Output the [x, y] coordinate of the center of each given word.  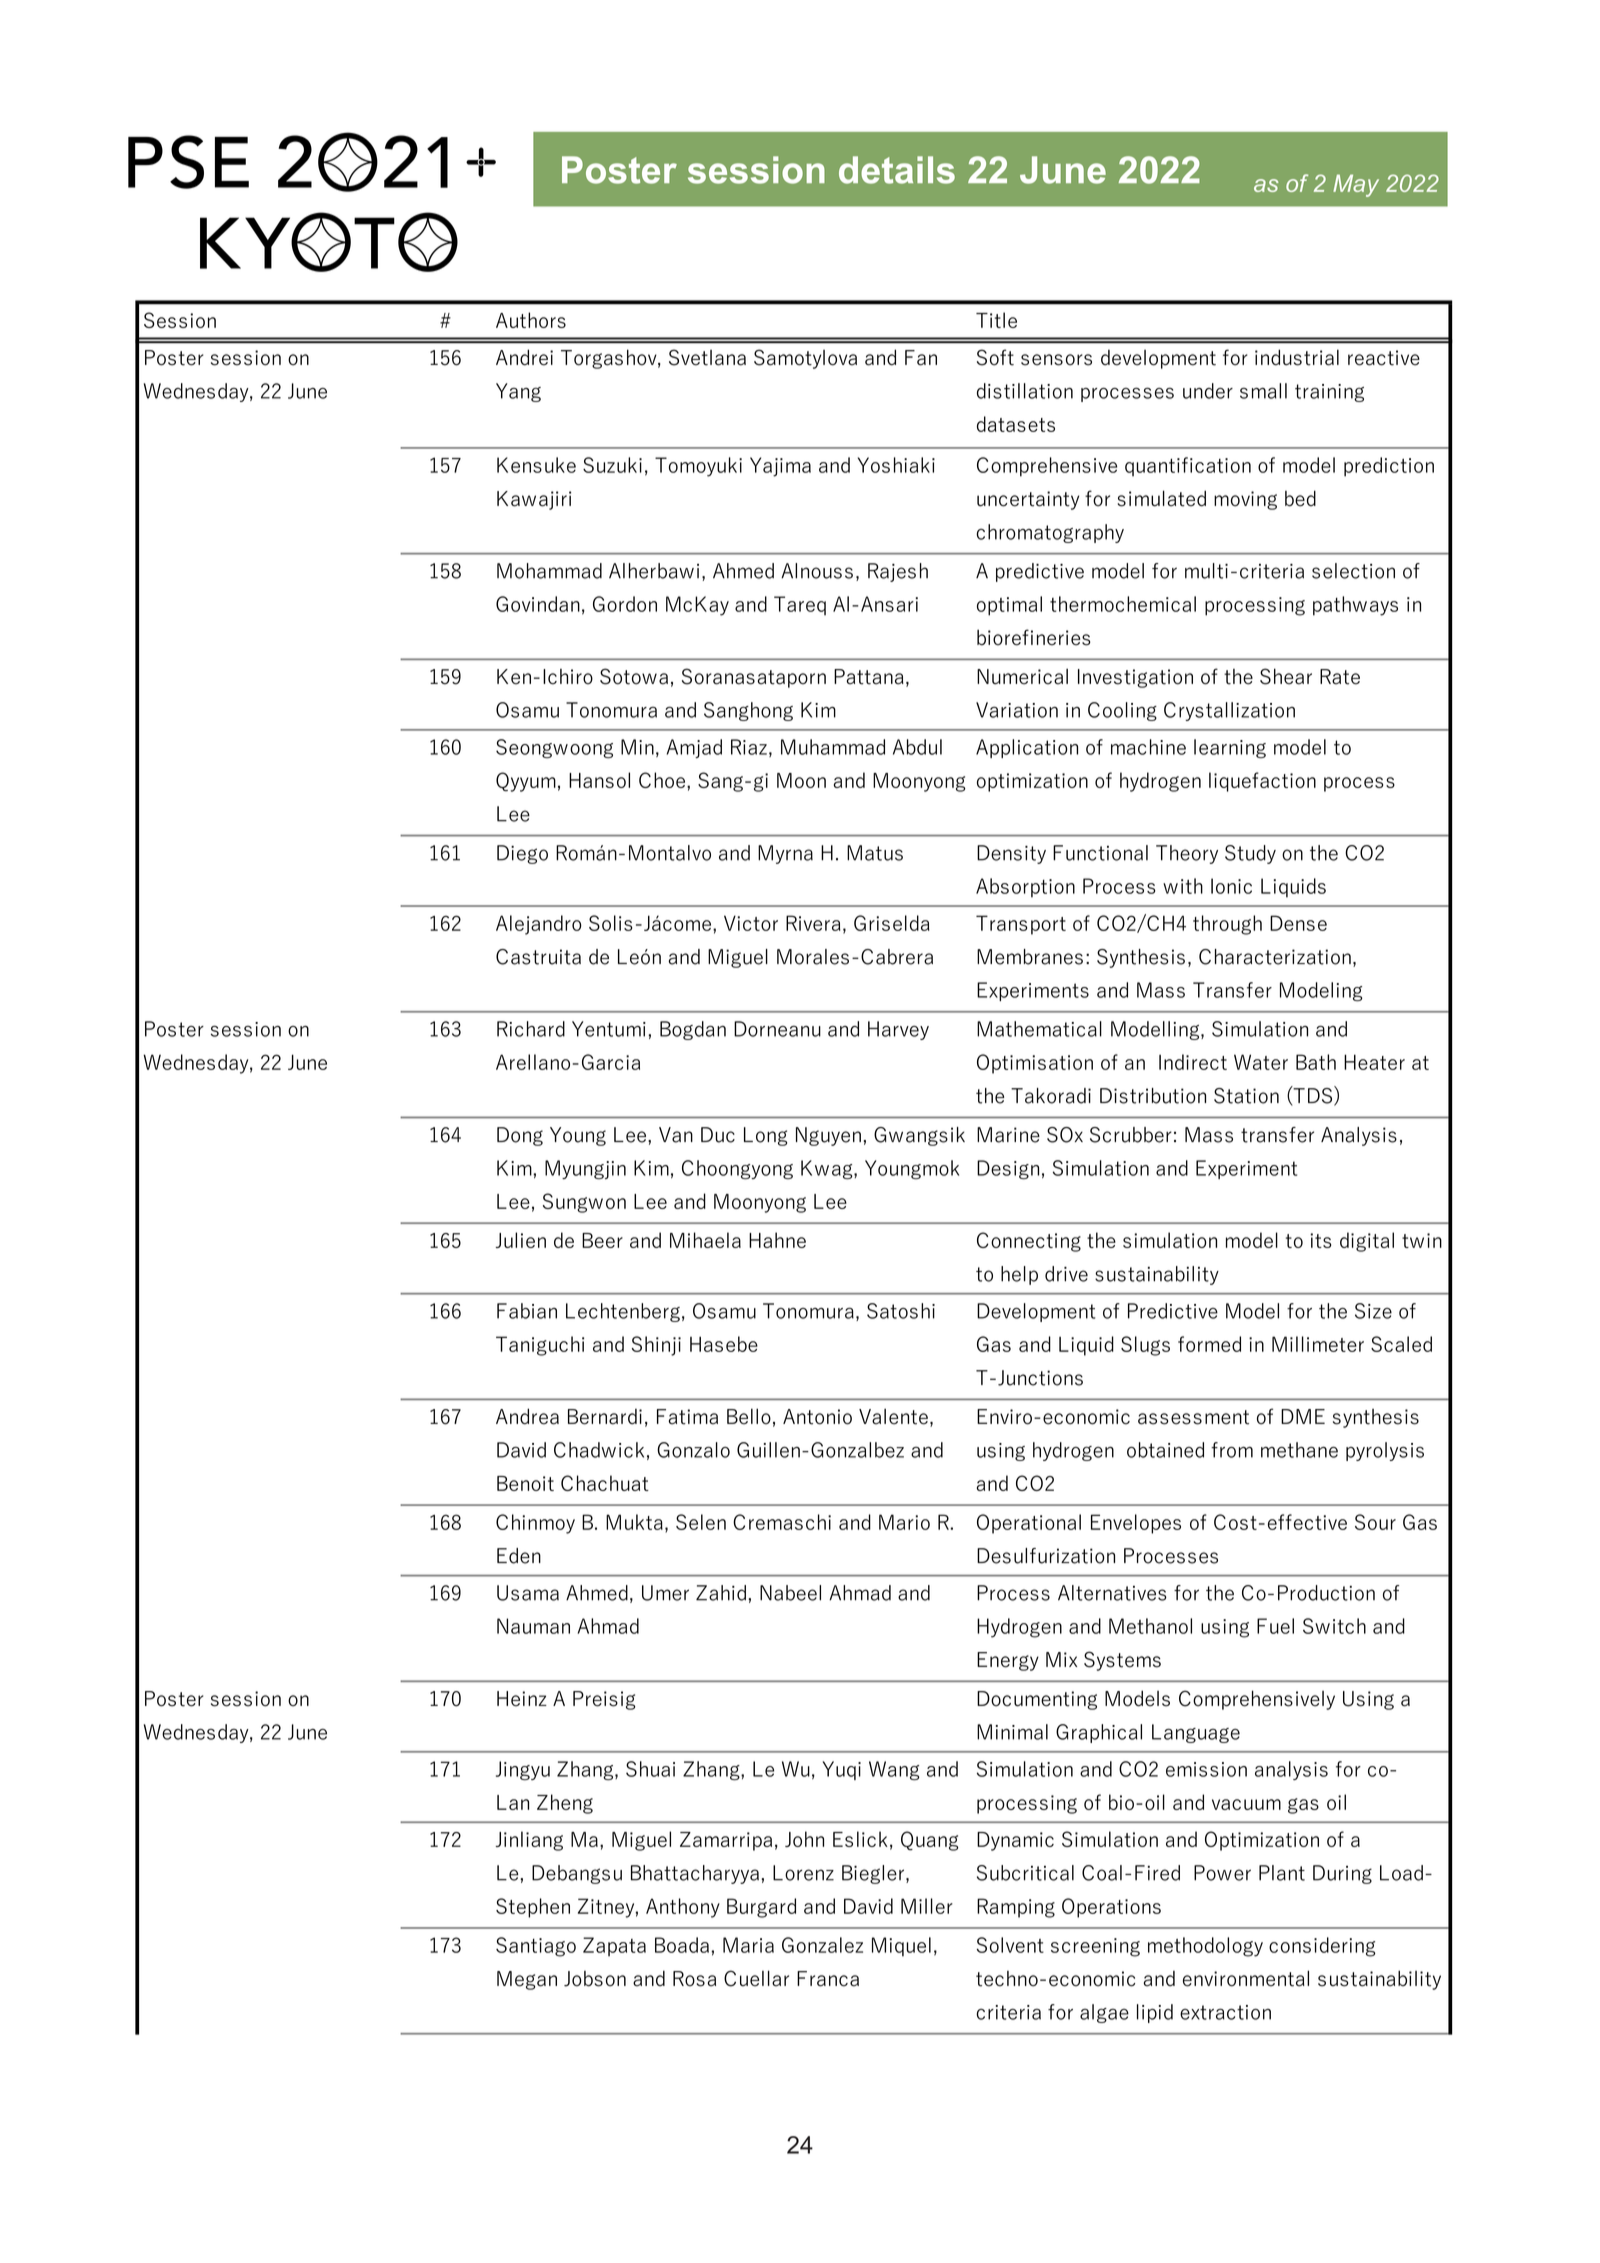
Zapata [614, 1947]
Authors [531, 320]
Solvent [1010, 1945]
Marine [1008, 1135]
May [1356, 185]
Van [676, 1135]
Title [996, 320]
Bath [1316, 1062]
